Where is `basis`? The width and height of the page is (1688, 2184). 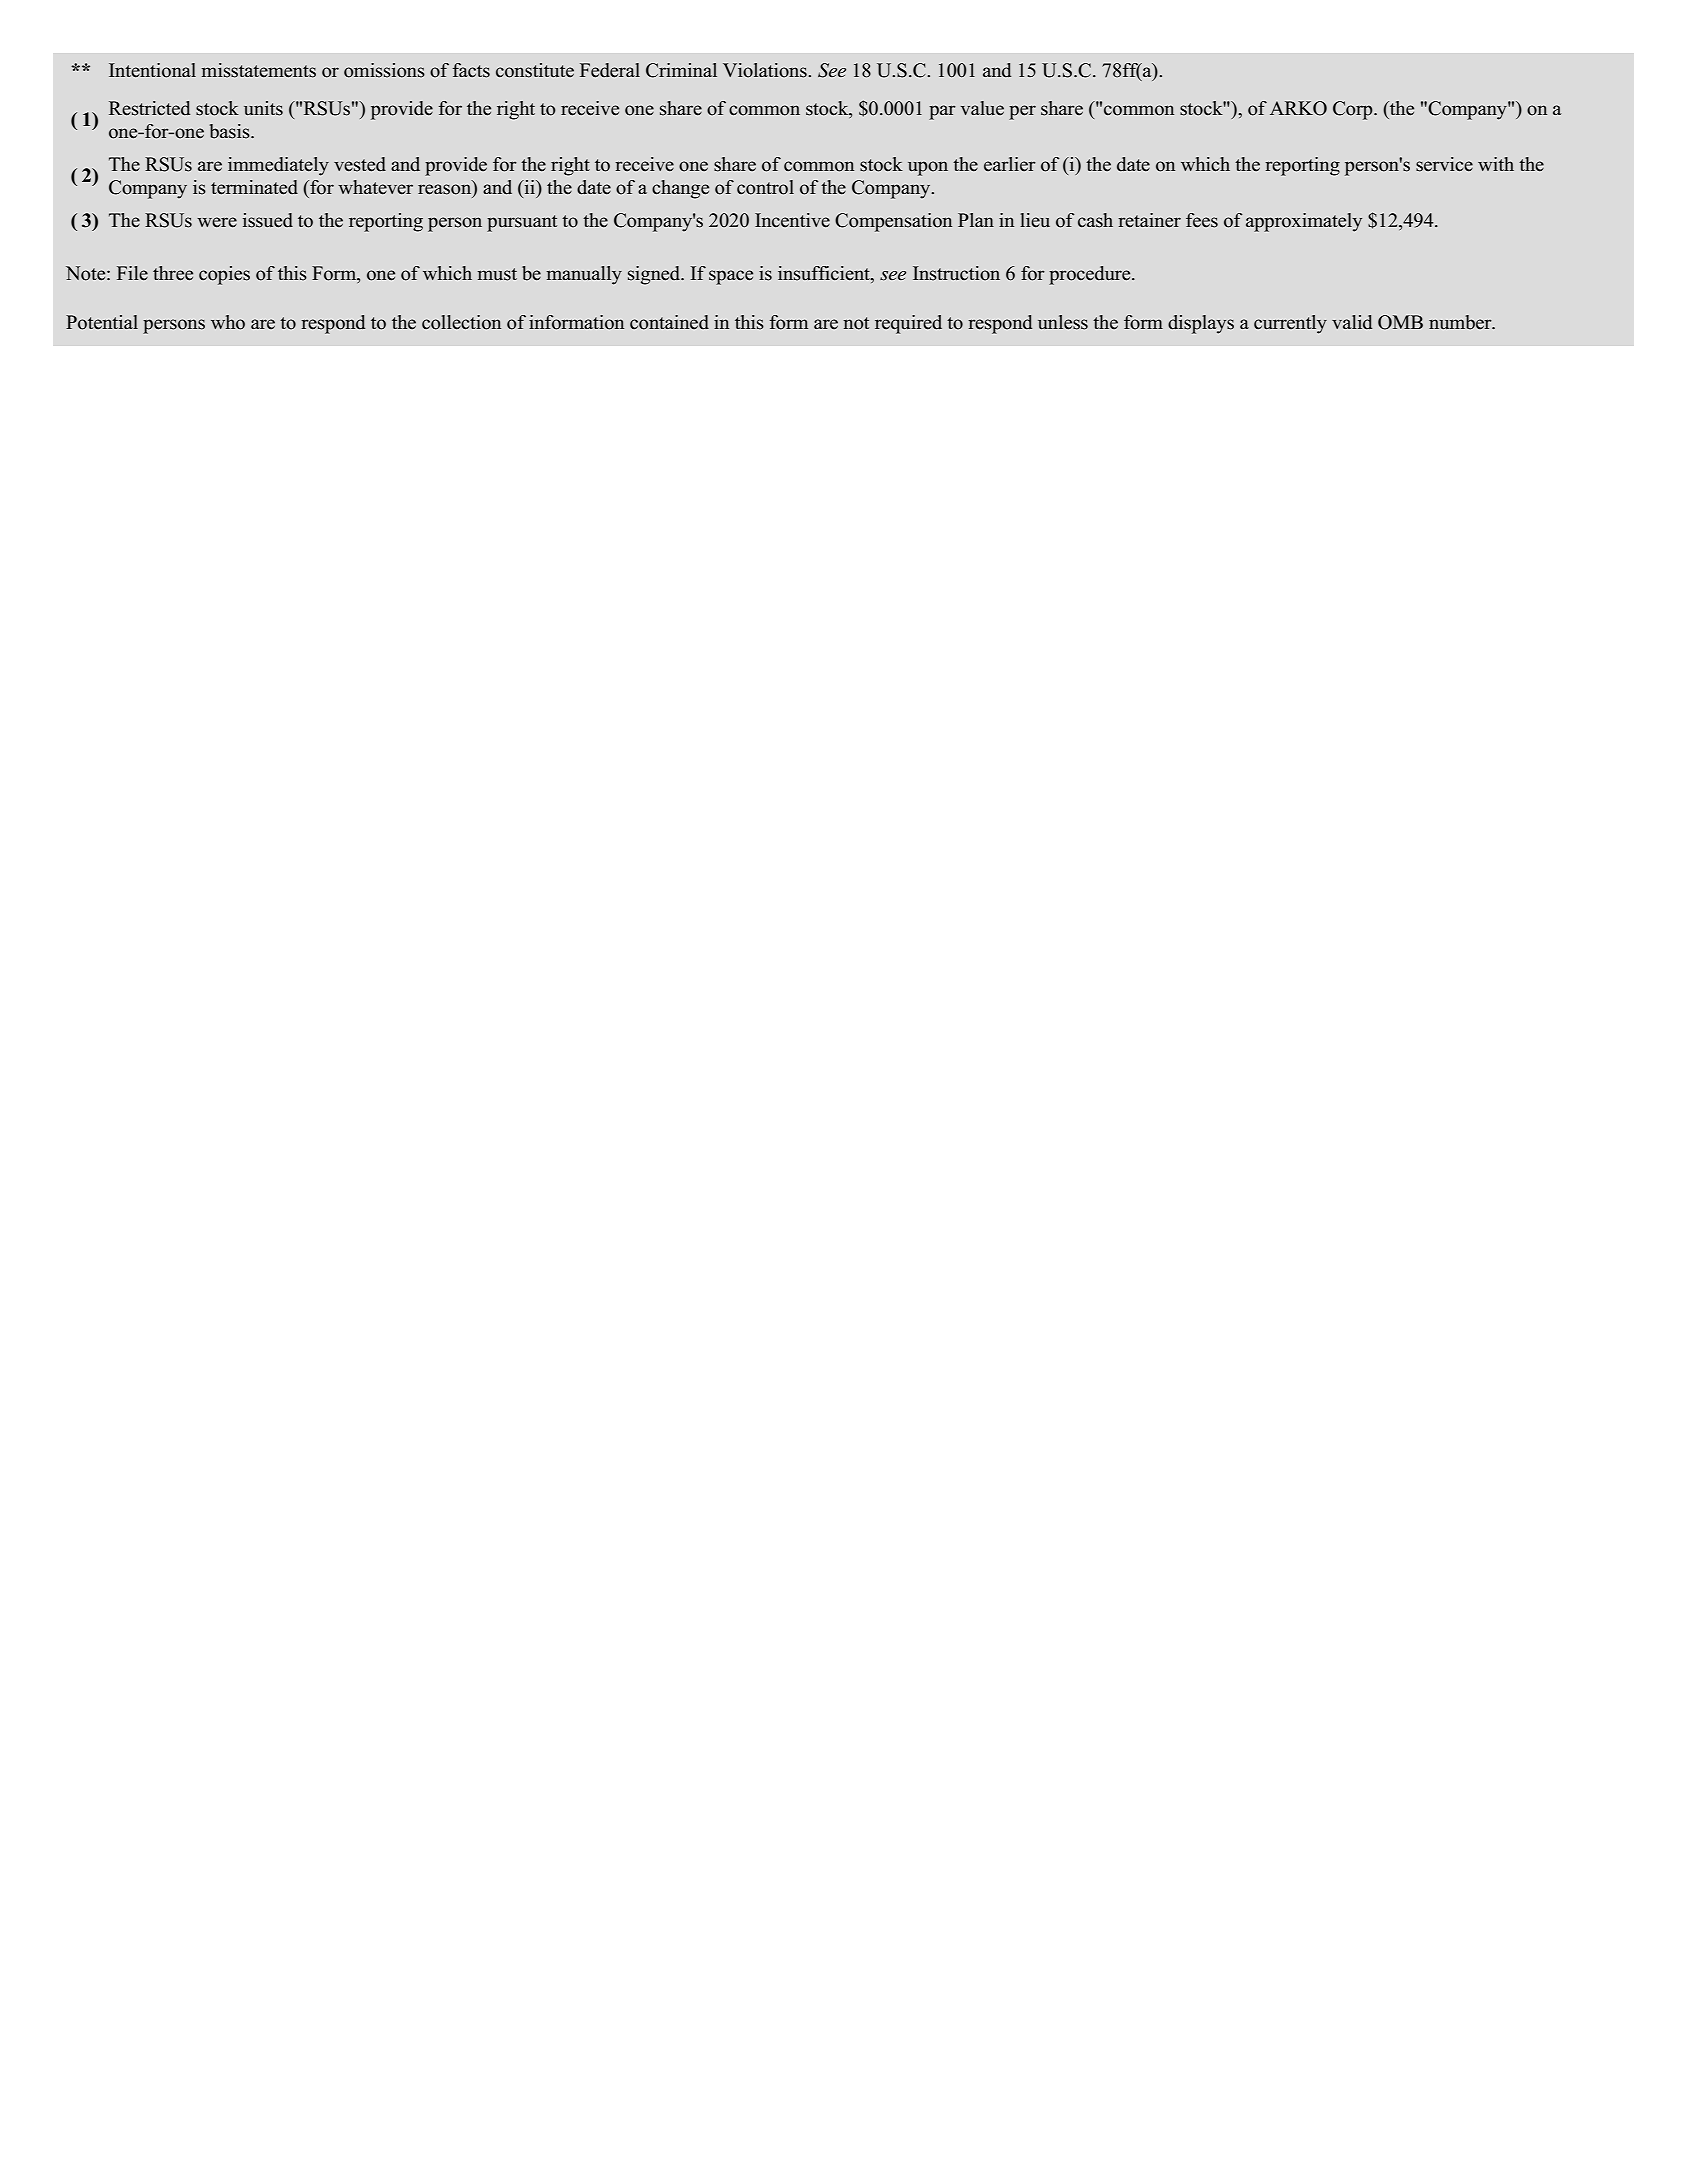
basis is located at coordinates (231, 131).
